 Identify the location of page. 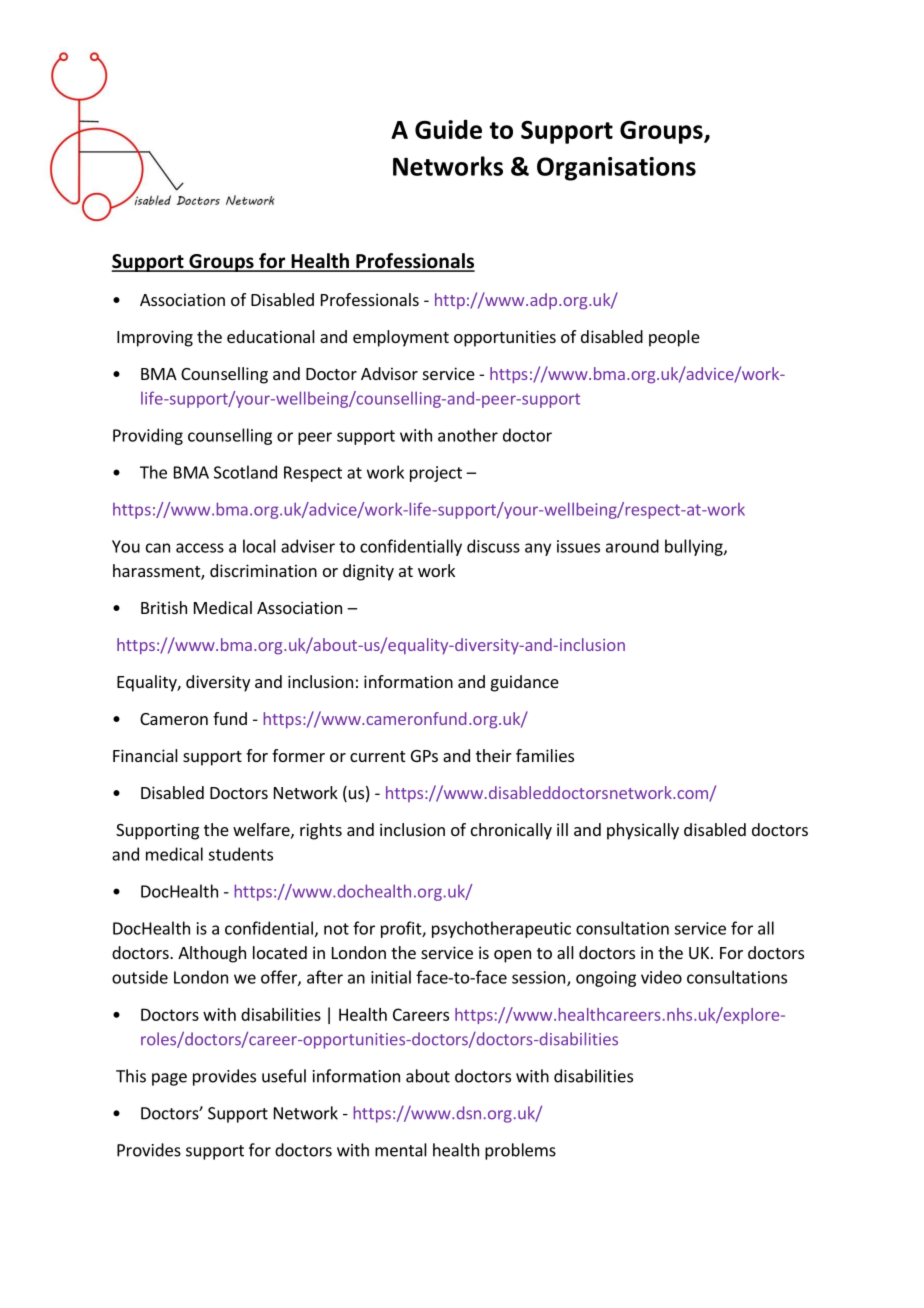
(169, 1079).
